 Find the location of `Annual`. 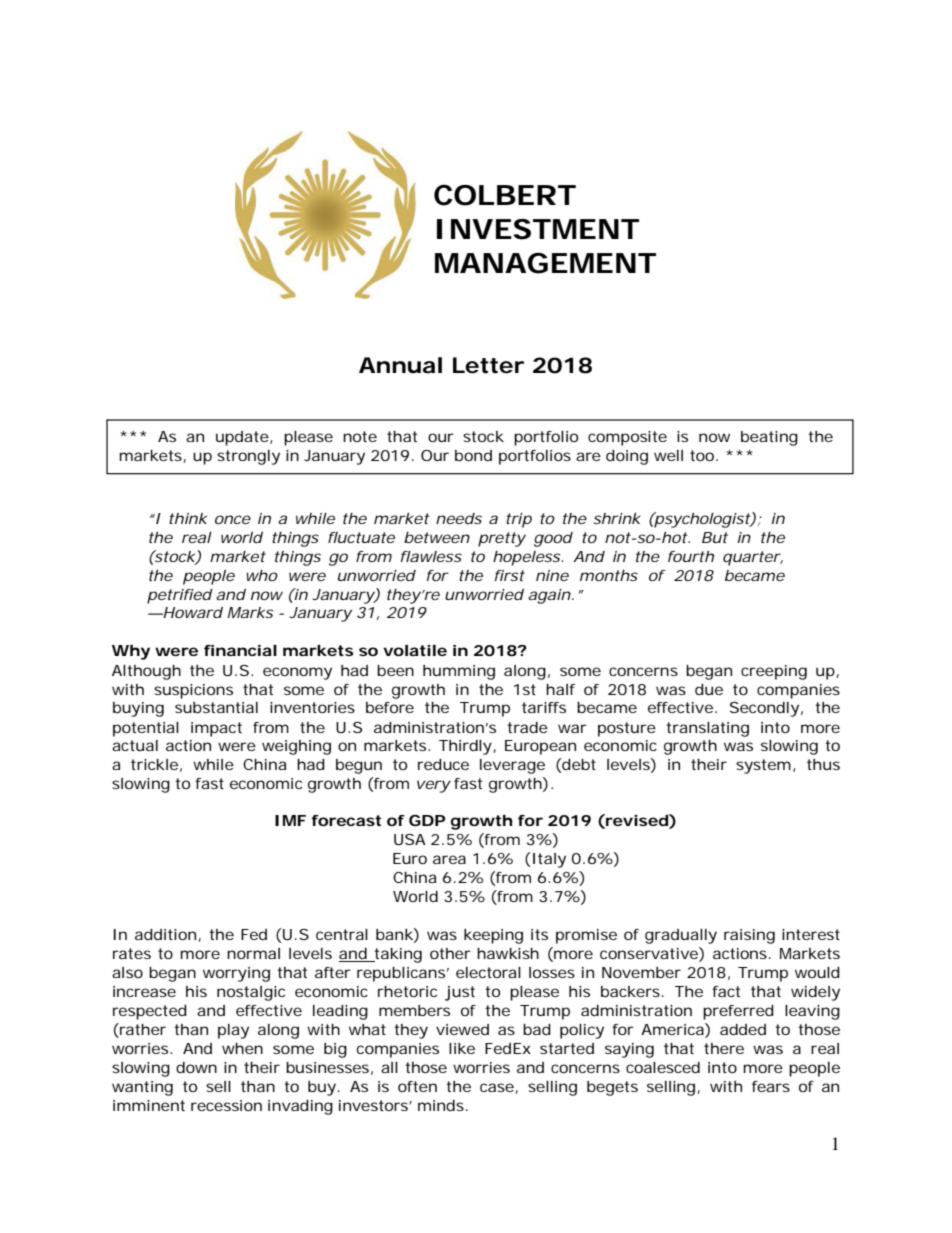

Annual is located at coordinates (400, 365).
